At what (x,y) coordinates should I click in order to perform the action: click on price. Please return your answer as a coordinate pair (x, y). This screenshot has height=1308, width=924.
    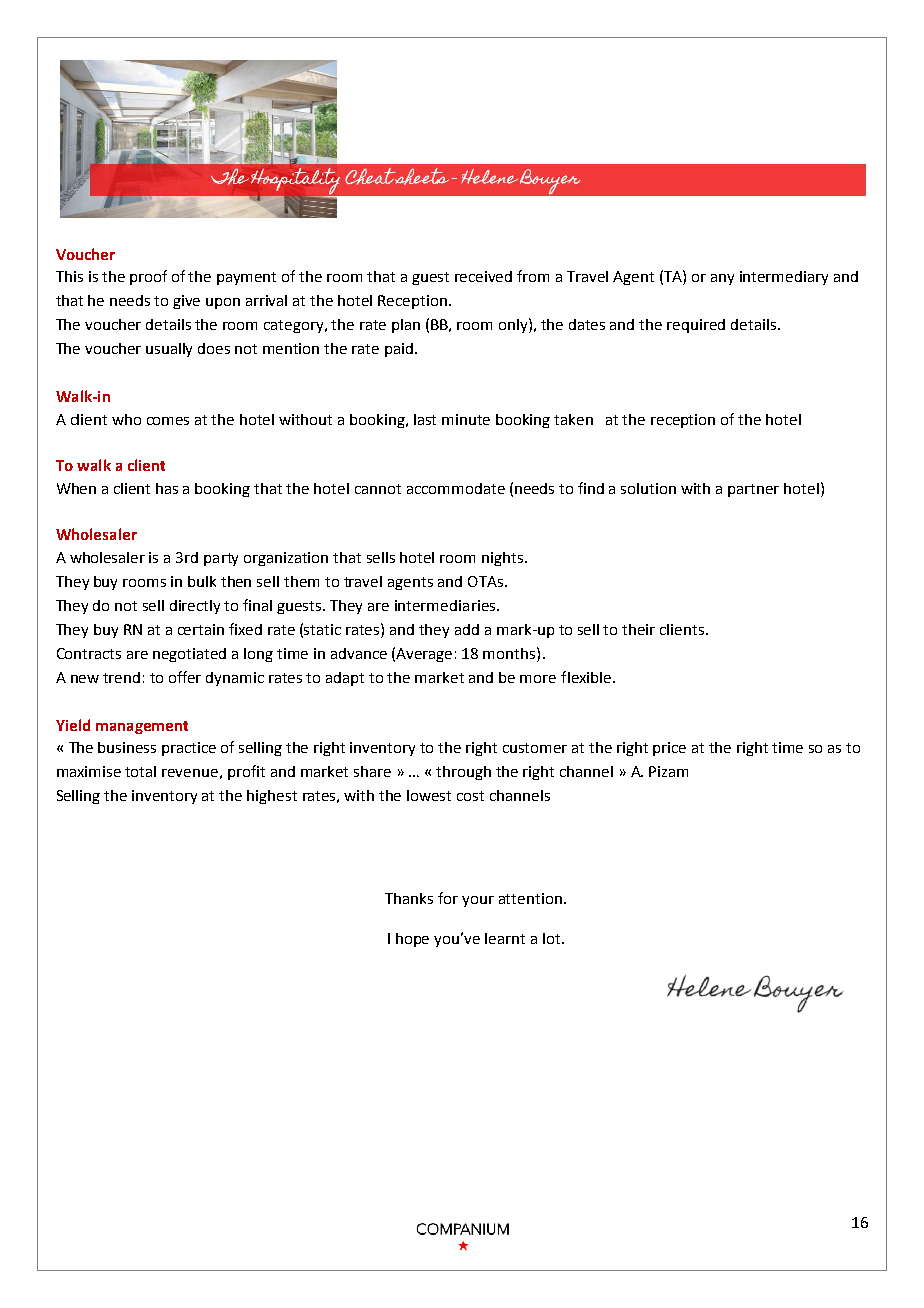
    Looking at the image, I should click on (669, 749).
